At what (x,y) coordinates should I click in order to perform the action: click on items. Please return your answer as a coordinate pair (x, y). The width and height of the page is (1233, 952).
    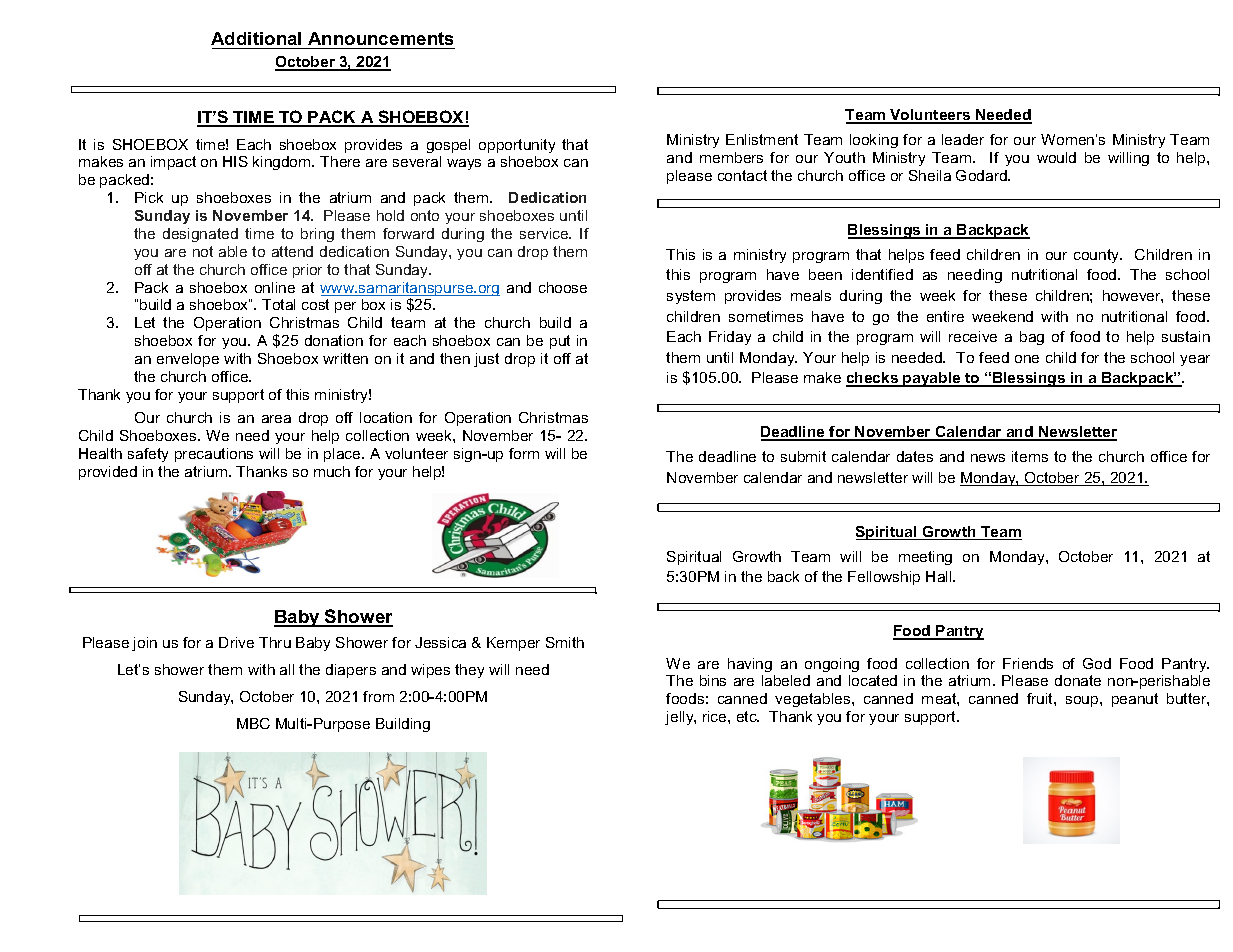
    Looking at the image, I should click on (1030, 456).
